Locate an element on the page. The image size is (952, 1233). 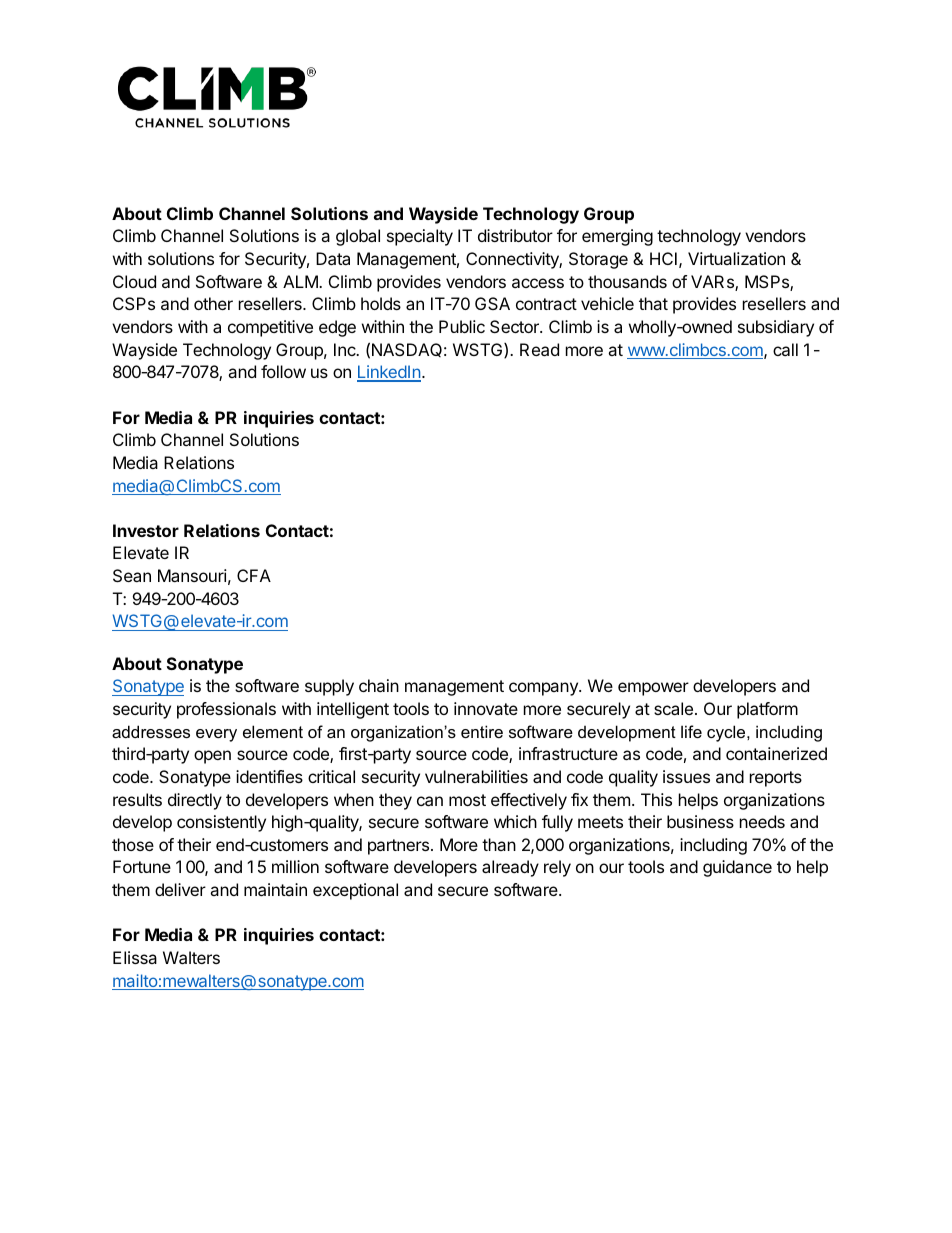
exceptional is located at coordinates (355, 891).
